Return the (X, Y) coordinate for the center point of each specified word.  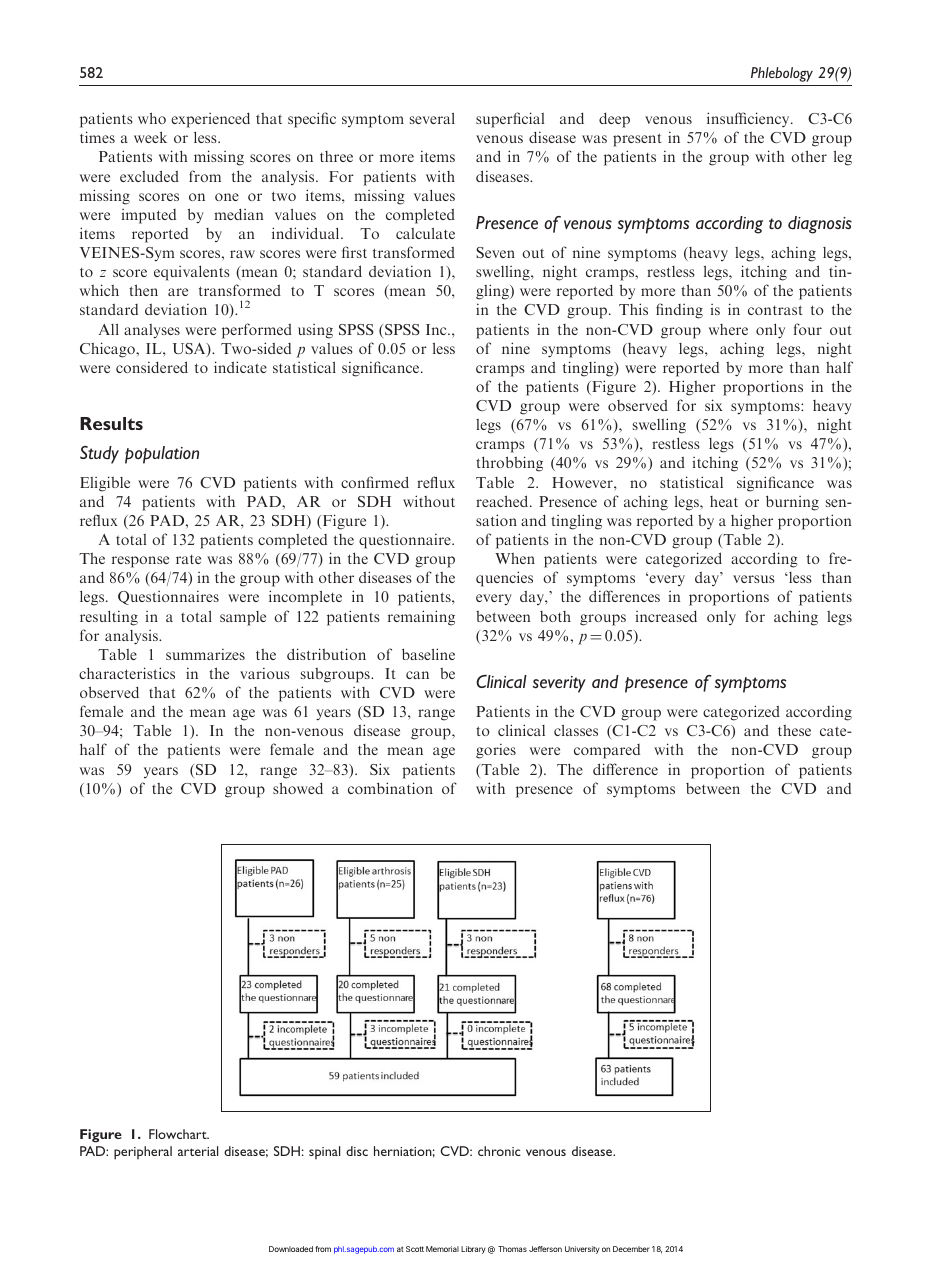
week (150, 137)
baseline (428, 654)
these (794, 730)
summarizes (205, 654)
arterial (198, 1151)
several (432, 118)
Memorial (442, 1249)
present (637, 140)
